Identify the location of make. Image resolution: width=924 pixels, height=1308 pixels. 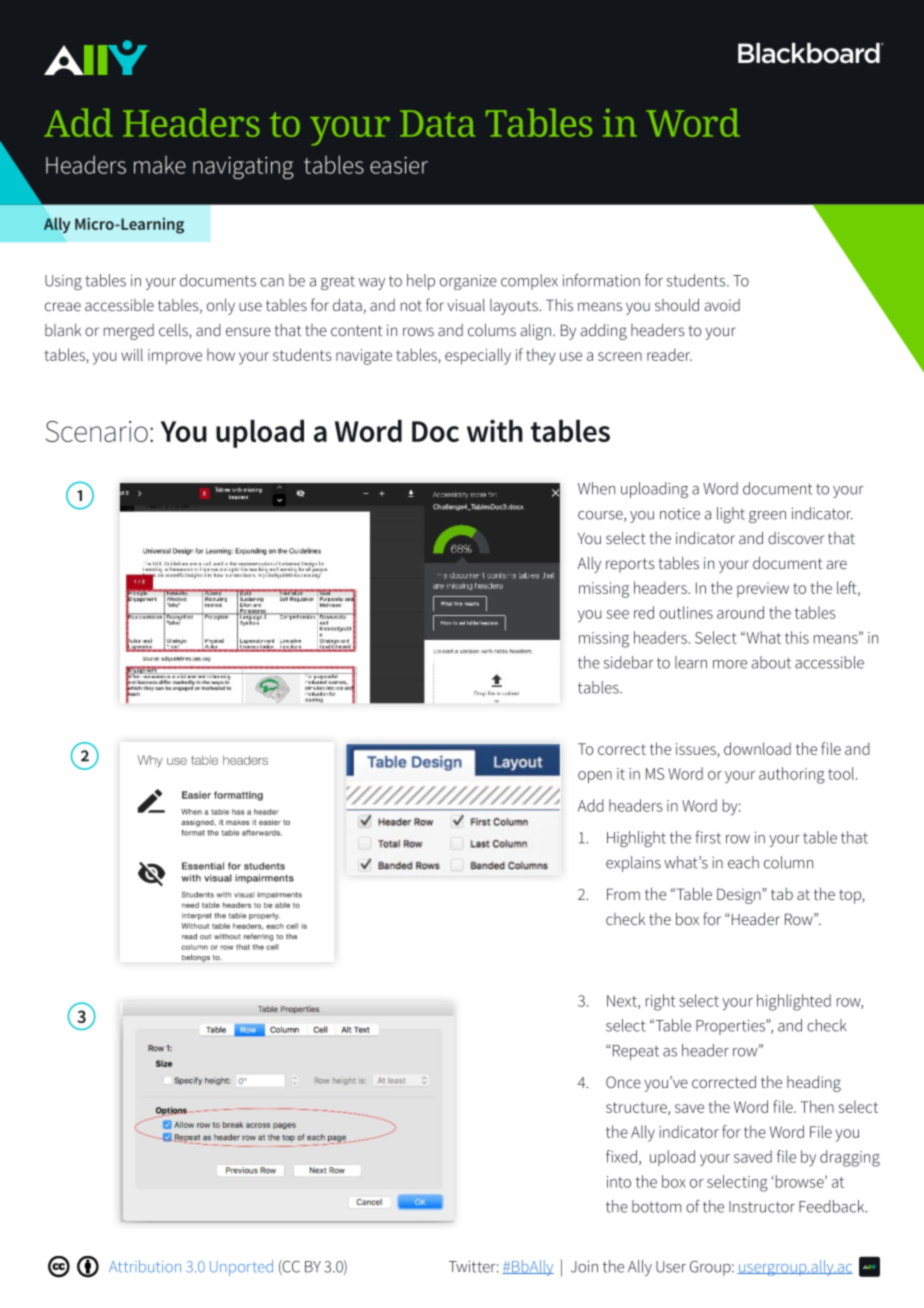
(160, 164).
